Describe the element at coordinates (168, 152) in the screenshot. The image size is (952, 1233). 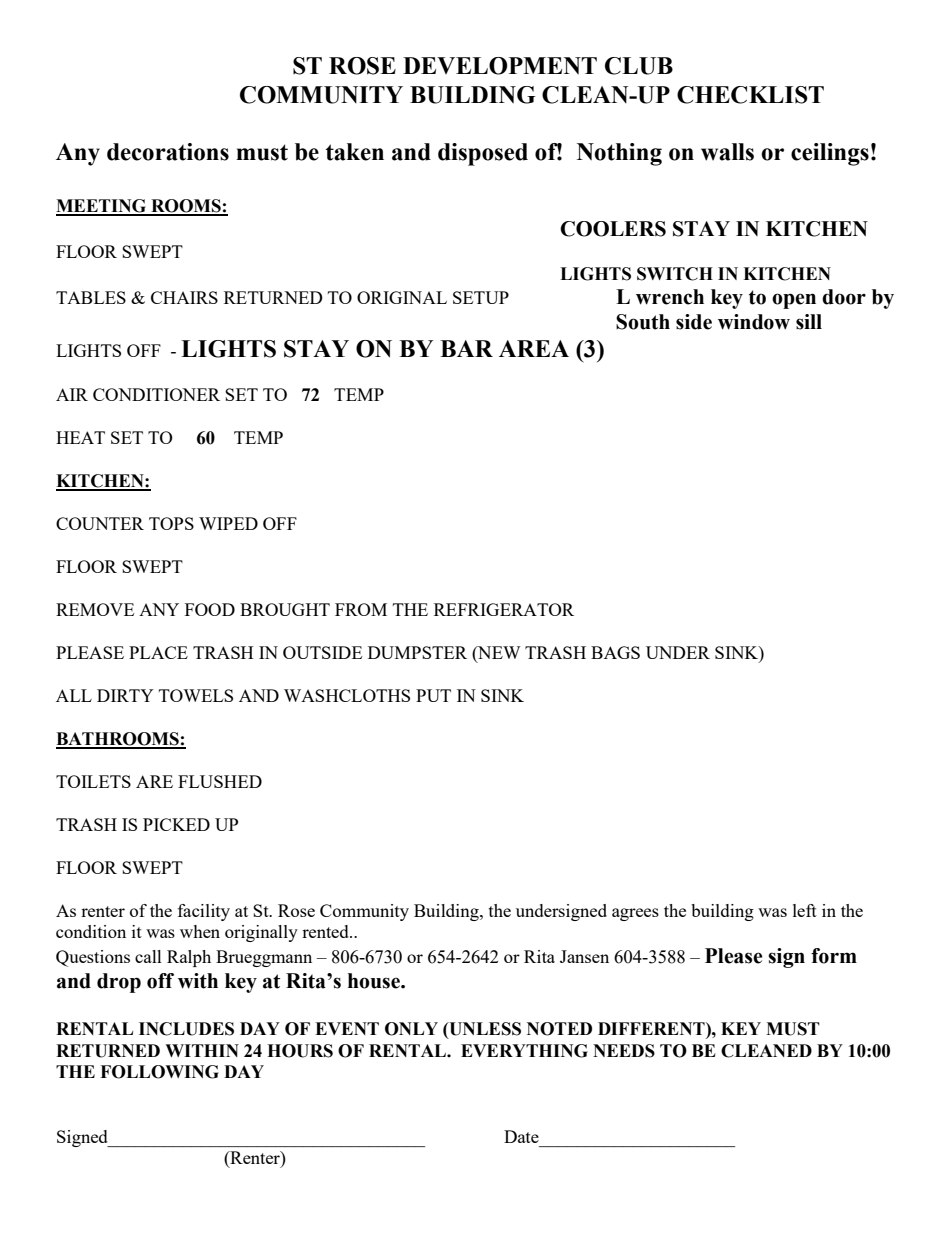
I see `decorations` at that location.
